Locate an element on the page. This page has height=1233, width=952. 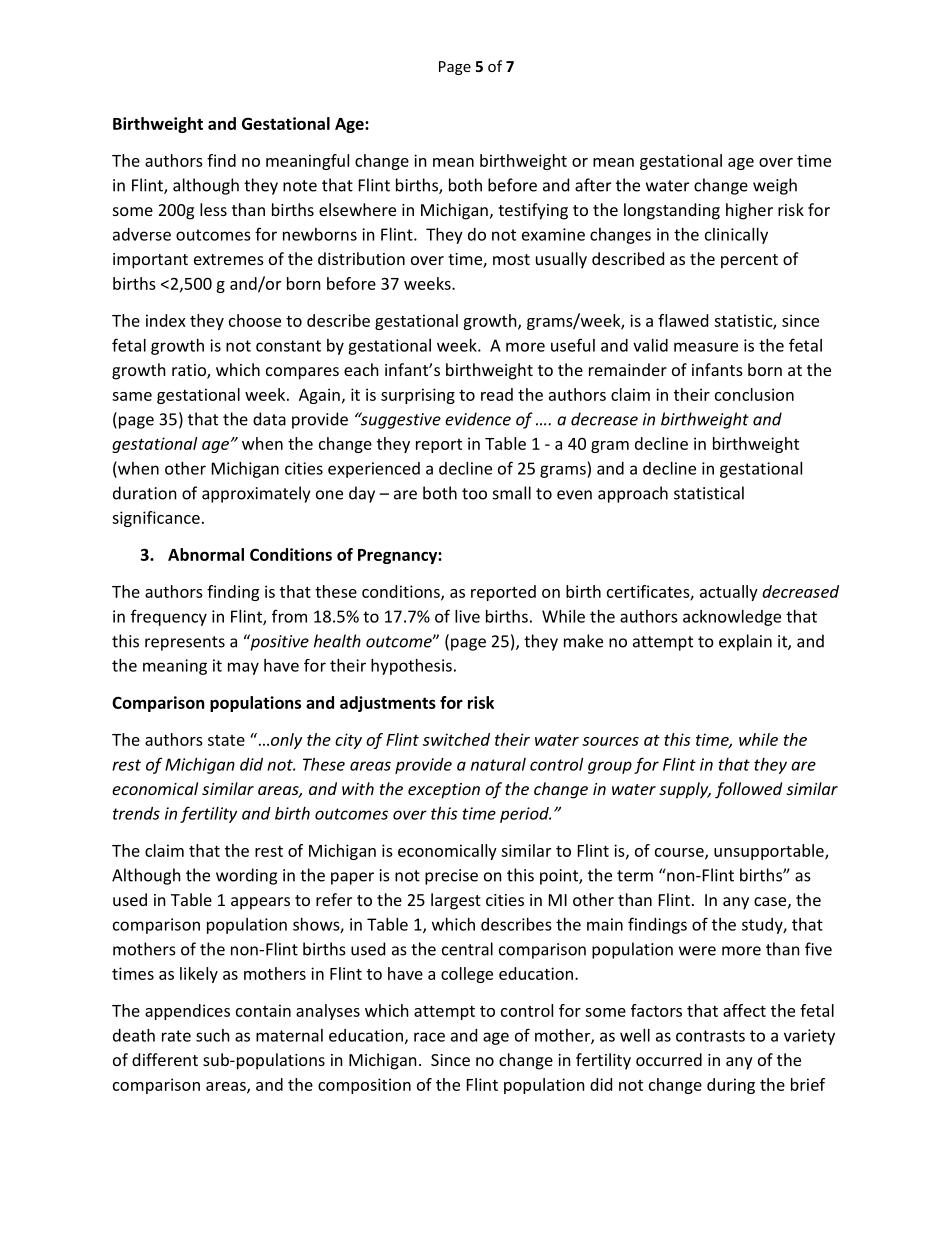
wording is located at coordinates (246, 876).
